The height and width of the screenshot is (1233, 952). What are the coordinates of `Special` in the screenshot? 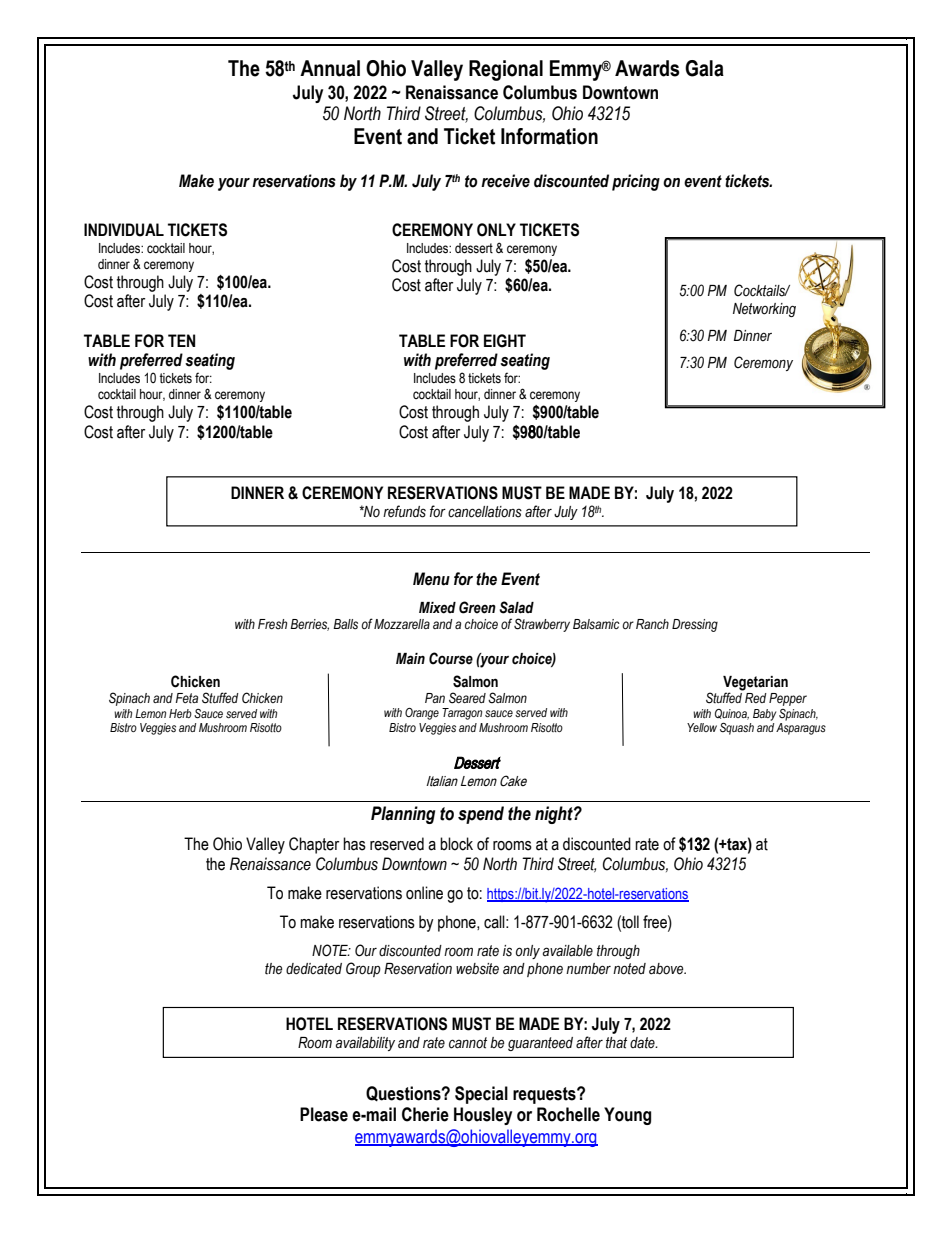 It's located at (481, 1095).
